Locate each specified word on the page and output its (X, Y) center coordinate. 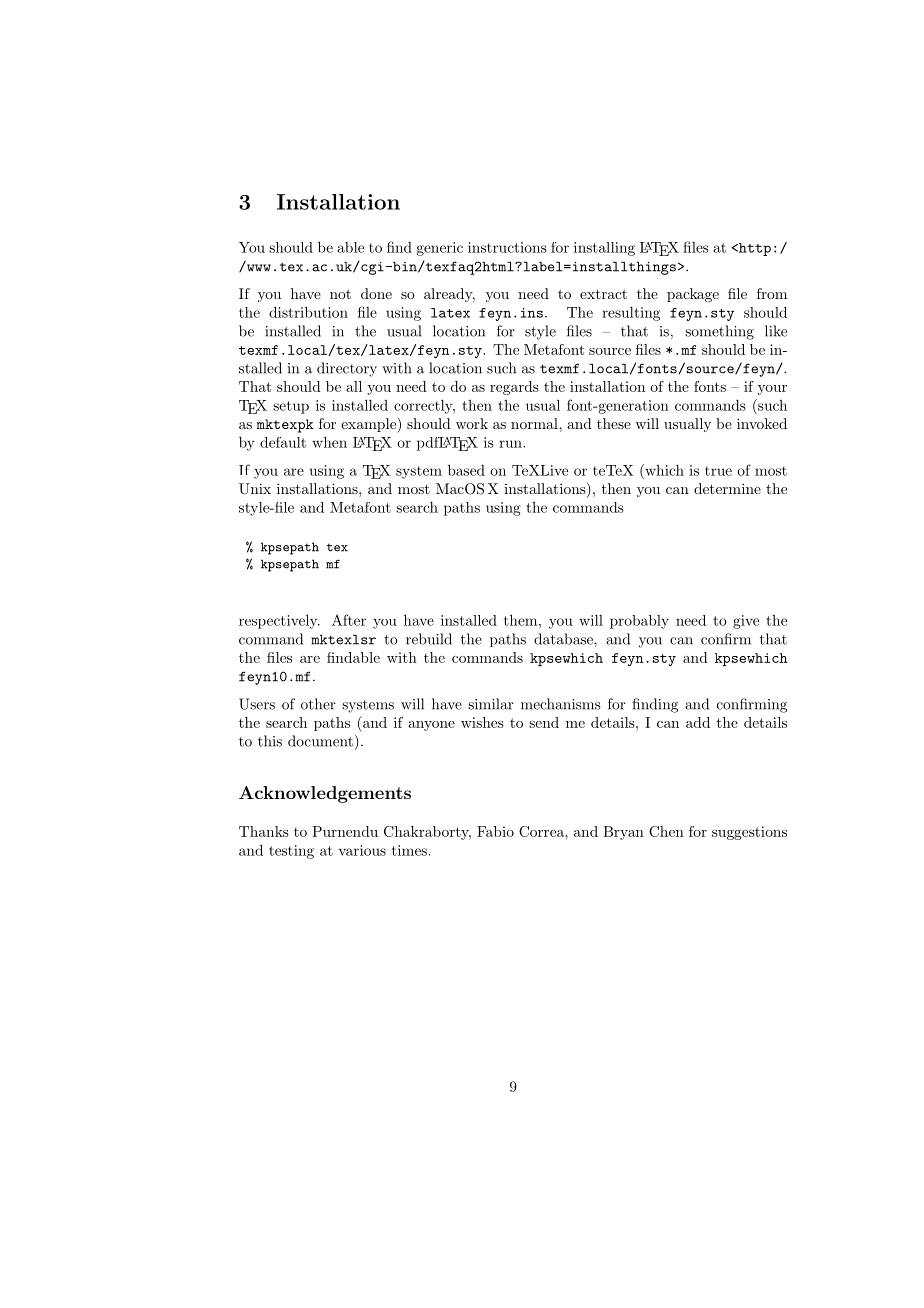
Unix (255, 489)
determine (727, 488)
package (693, 295)
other (318, 704)
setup (291, 407)
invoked (762, 423)
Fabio (495, 831)
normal (535, 423)
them (522, 620)
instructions (507, 247)
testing (291, 852)
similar (491, 704)
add (698, 722)
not (340, 294)
